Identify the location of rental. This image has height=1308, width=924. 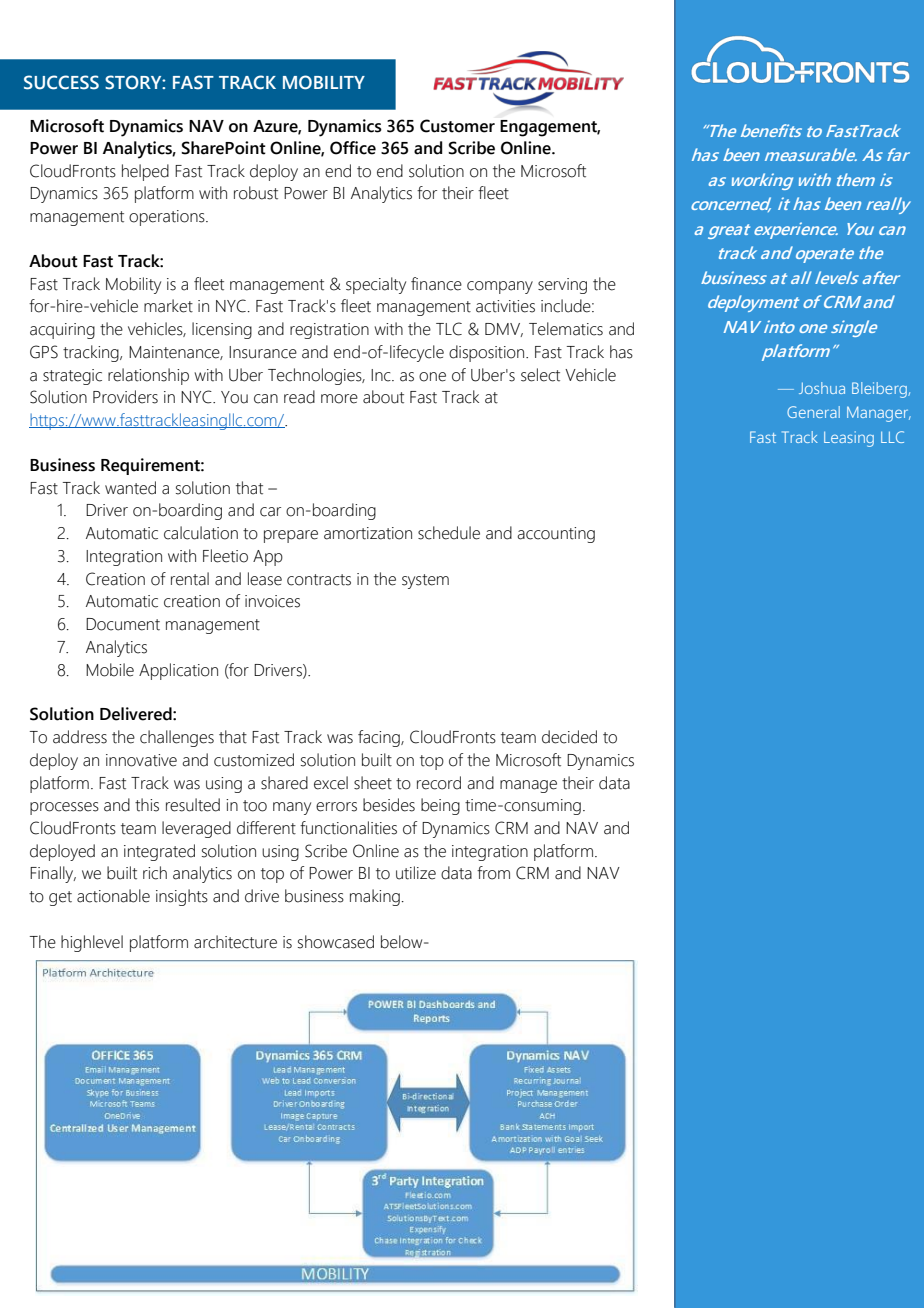
(190, 579).
